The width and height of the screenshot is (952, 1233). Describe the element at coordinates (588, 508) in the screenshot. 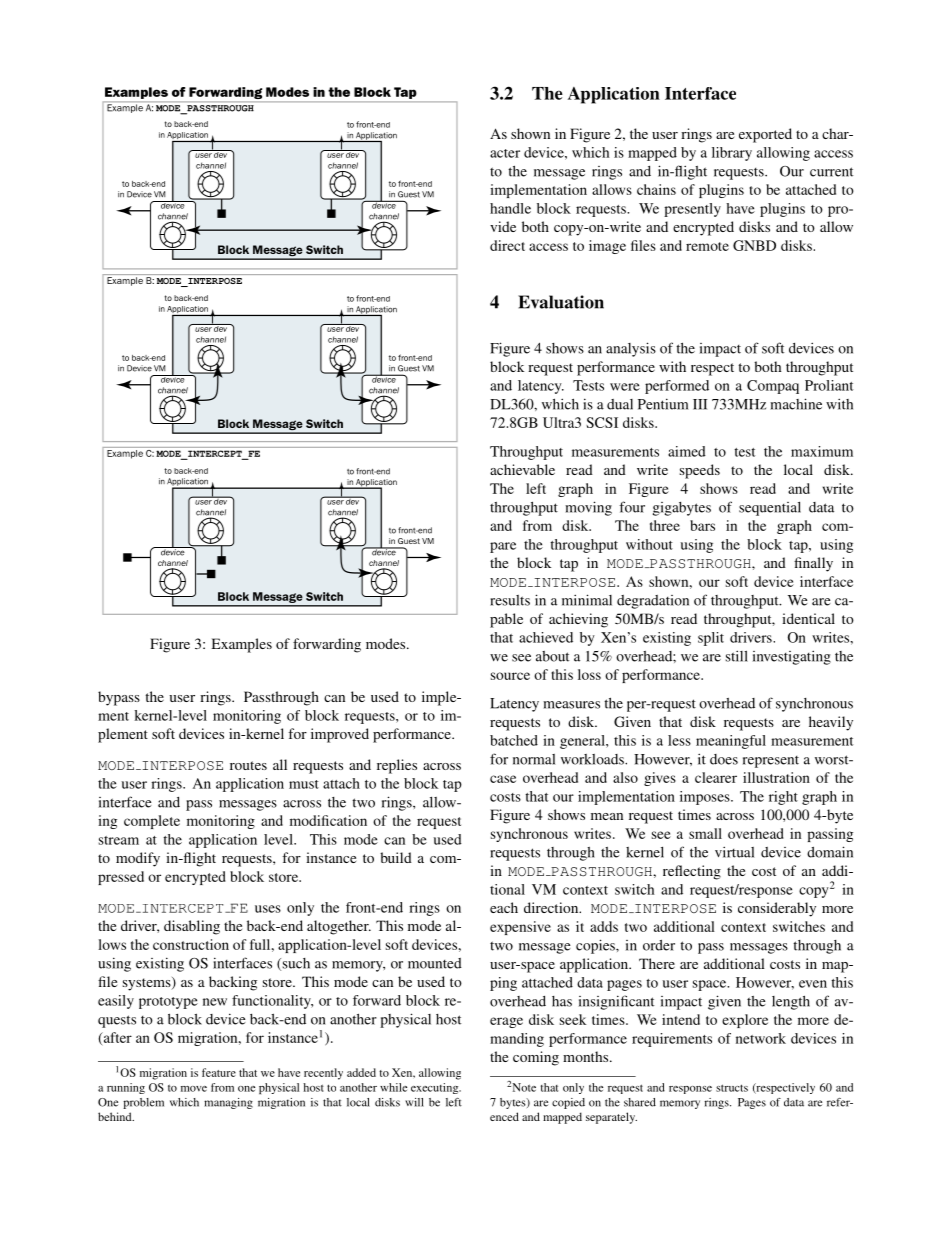

I see `moving` at that location.
